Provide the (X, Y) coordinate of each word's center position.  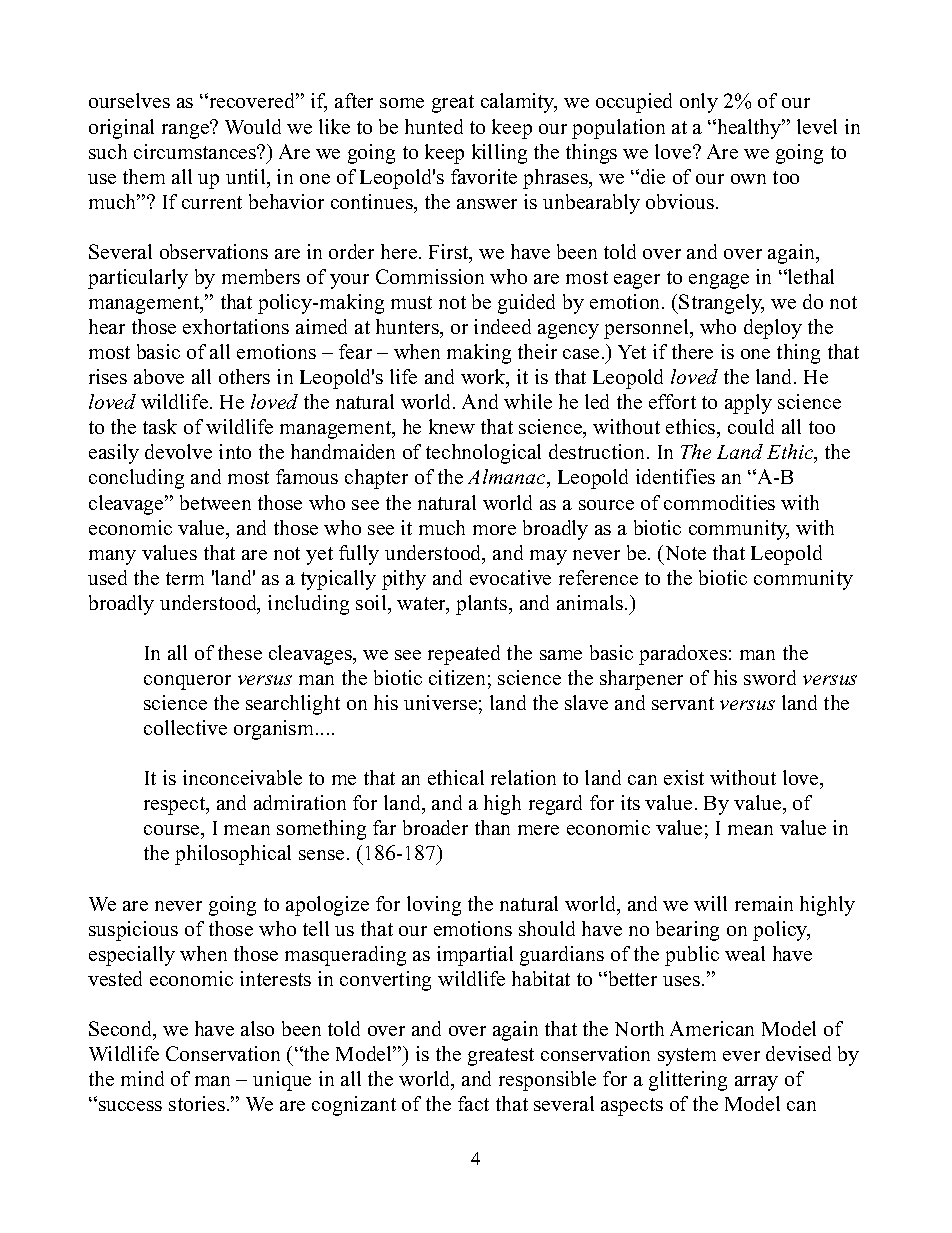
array (756, 1083)
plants (483, 605)
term (185, 578)
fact (473, 1103)
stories (197, 1103)
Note (684, 552)
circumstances (196, 151)
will (710, 903)
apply (748, 404)
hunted (434, 126)
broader (435, 827)
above (159, 376)
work (484, 378)
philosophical (233, 855)
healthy (749, 129)
